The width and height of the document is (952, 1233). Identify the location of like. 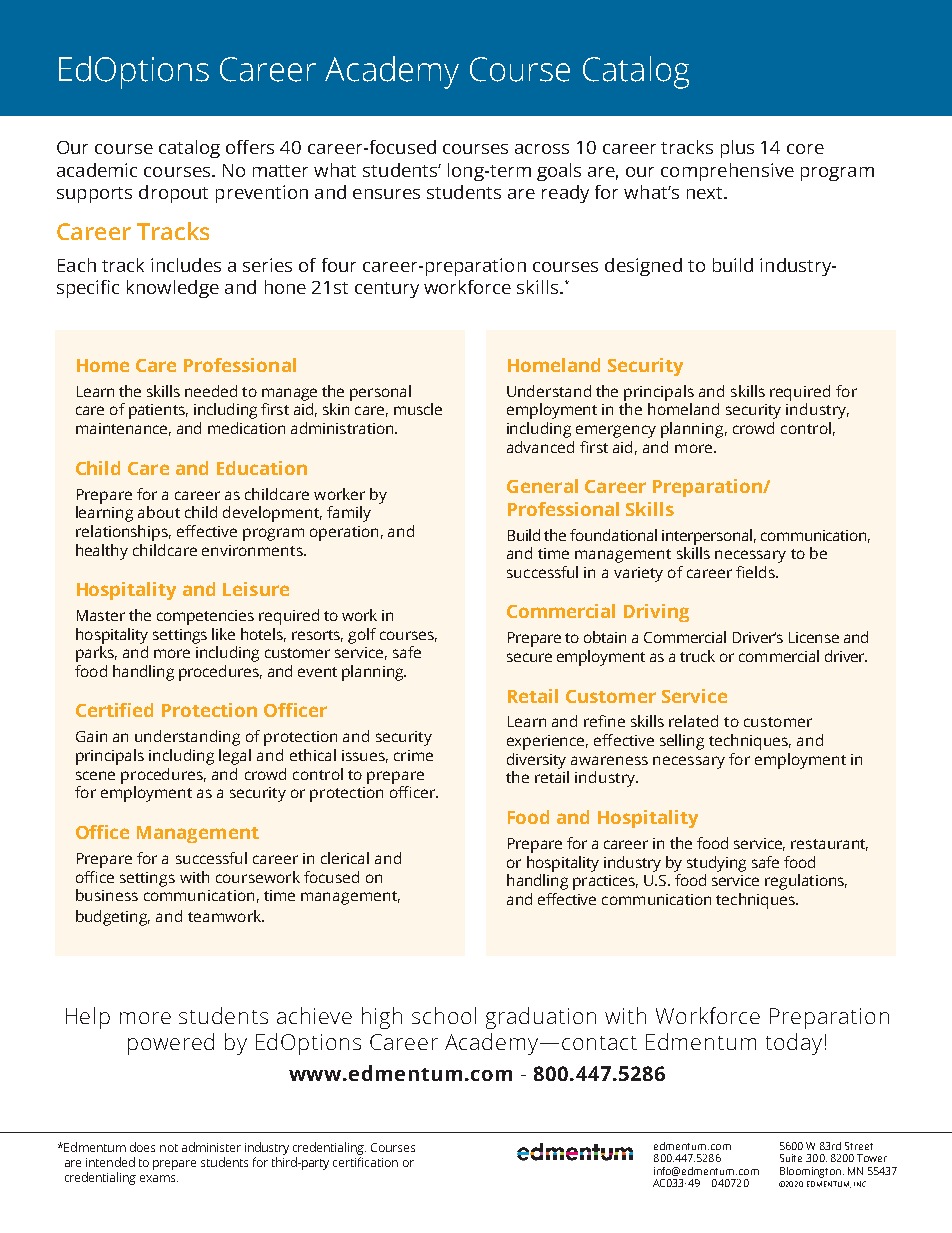
(223, 634).
